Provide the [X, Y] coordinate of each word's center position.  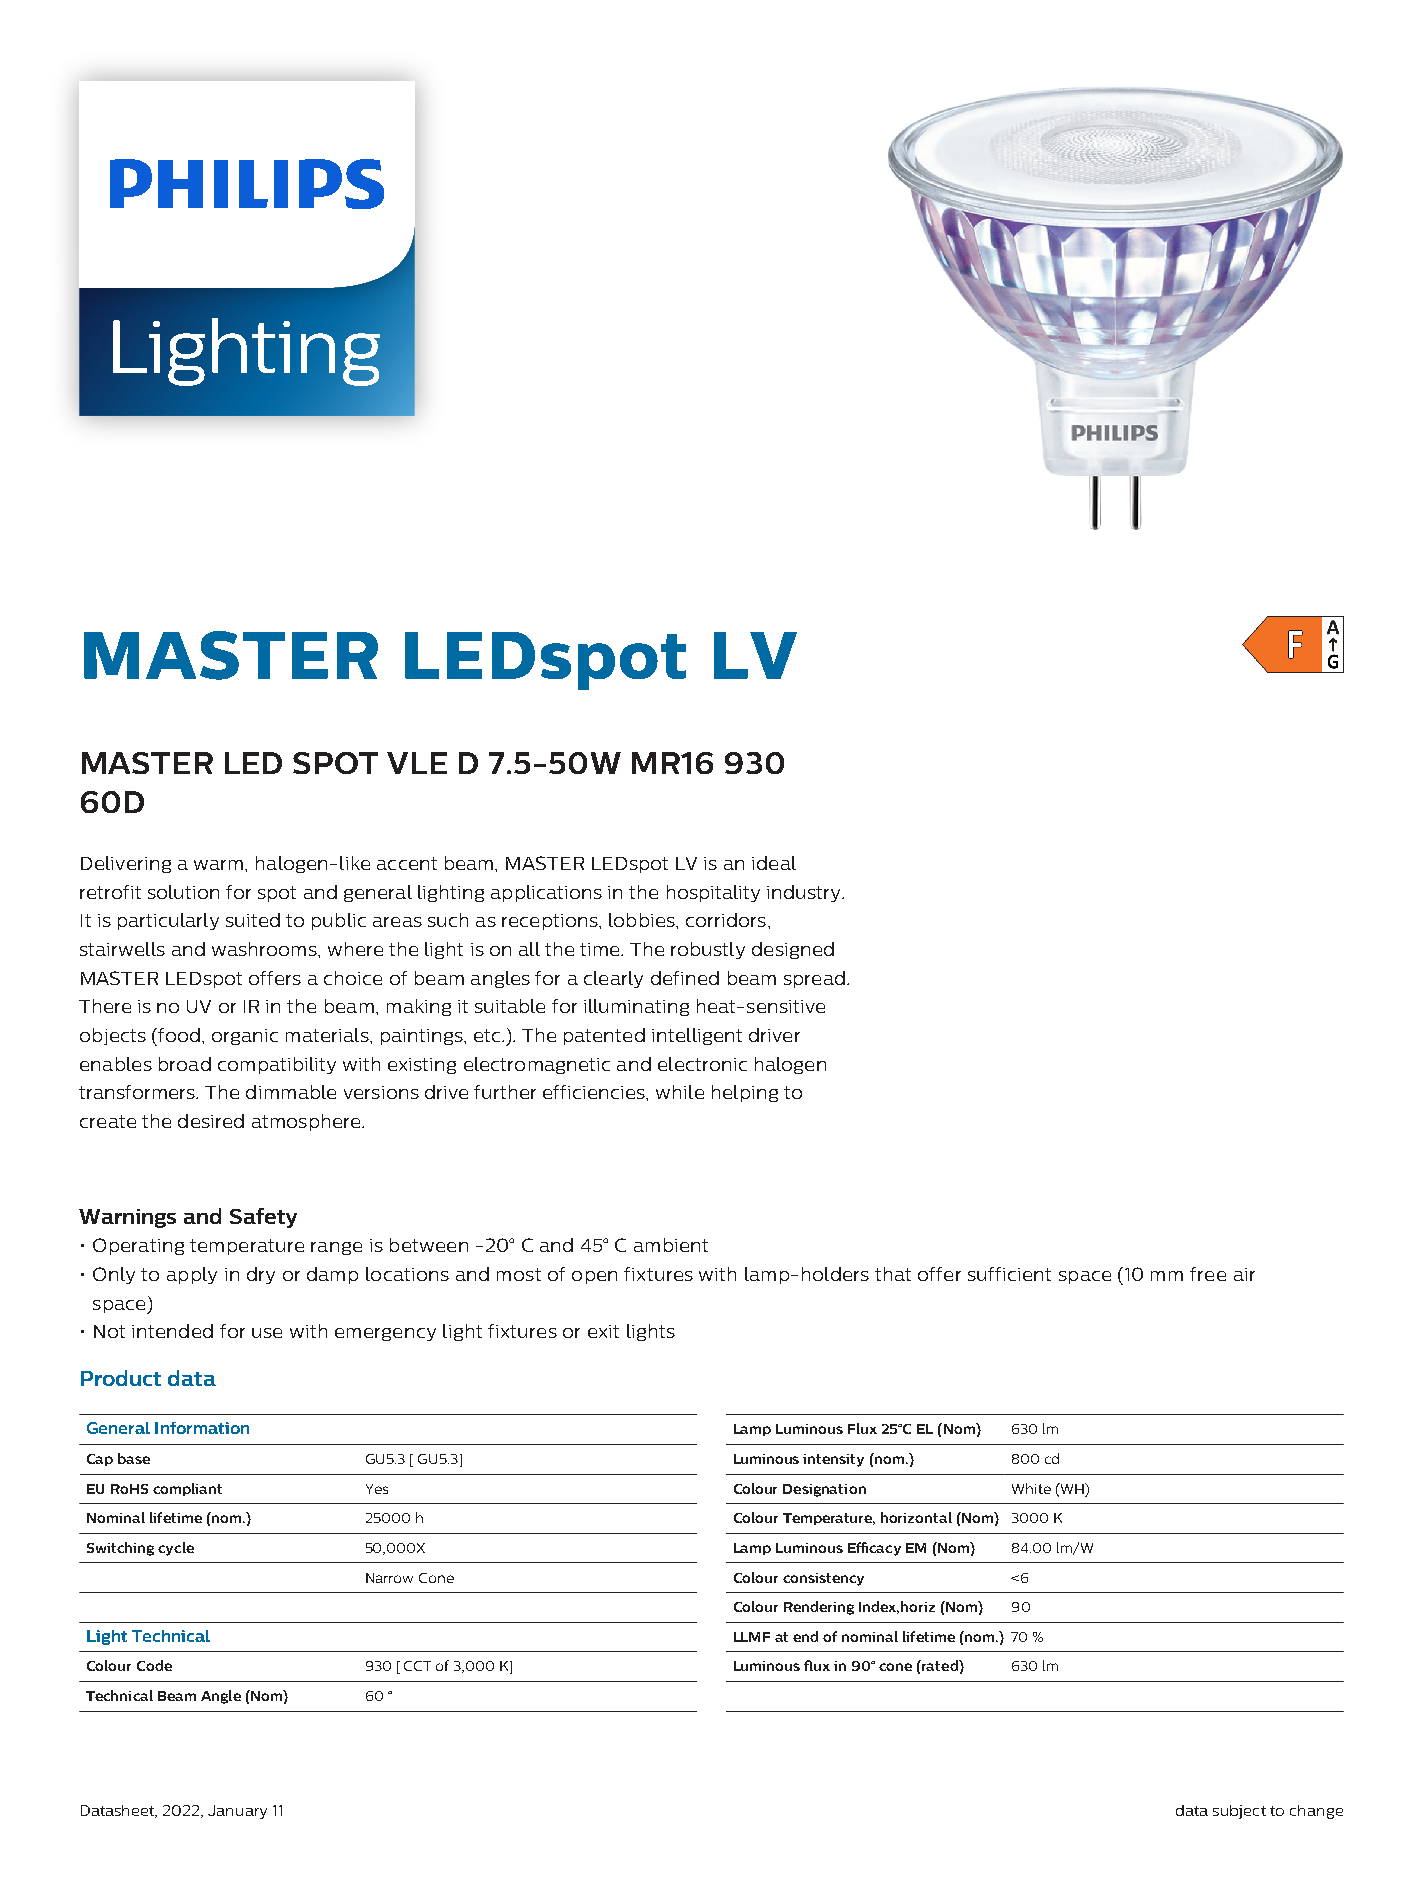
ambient [671, 1245]
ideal [774, 863]
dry [261, 1275]
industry [805, 893]
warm [218, 865]
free [1208, 1274]
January [237, 1812]
